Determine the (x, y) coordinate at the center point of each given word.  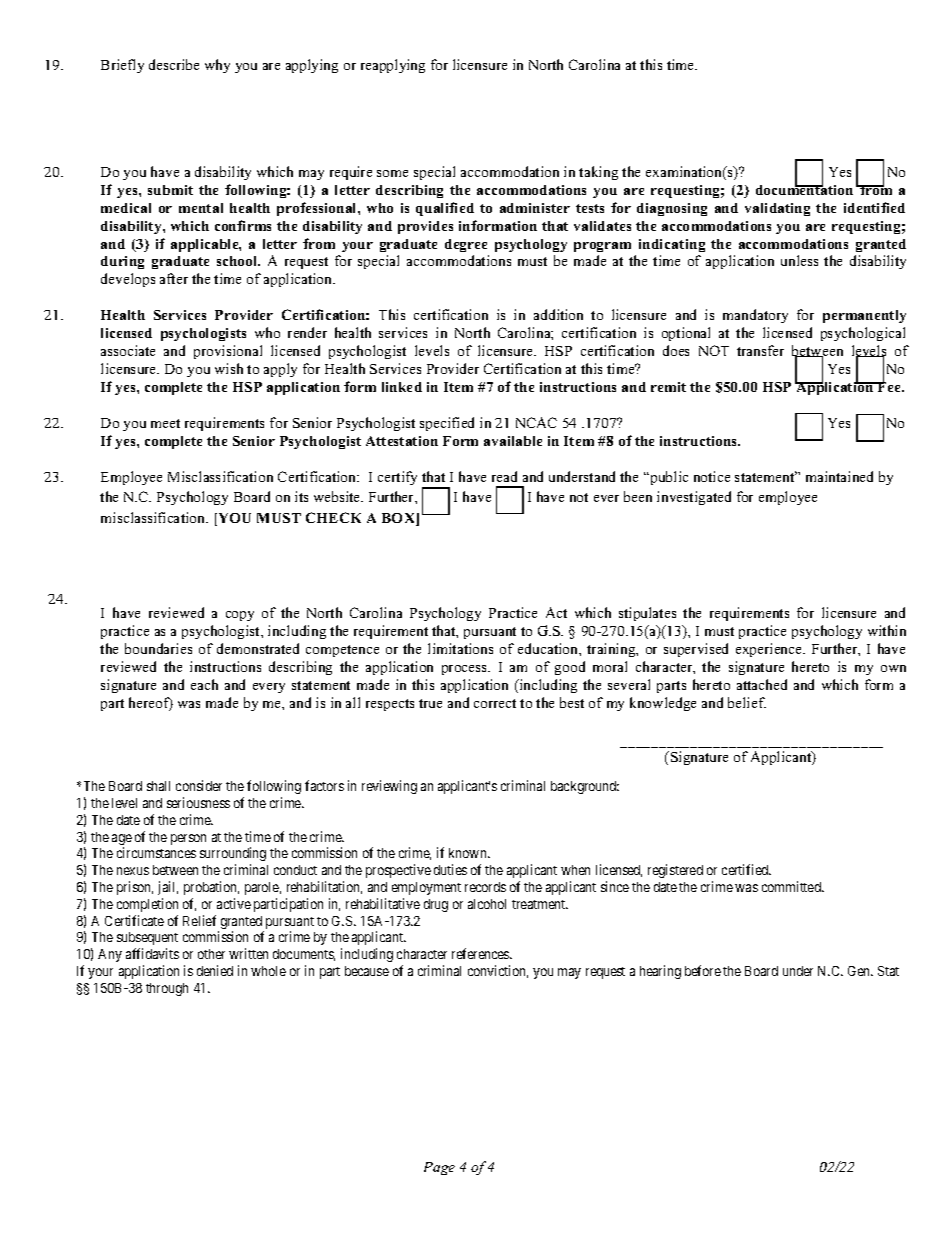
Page (439, 1168)
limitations (460, 648)
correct (495, 703)
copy (240, 616)
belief (747, 702)
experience (770, 650)
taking (598, 173)
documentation (804, 189)
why (217, 66)
